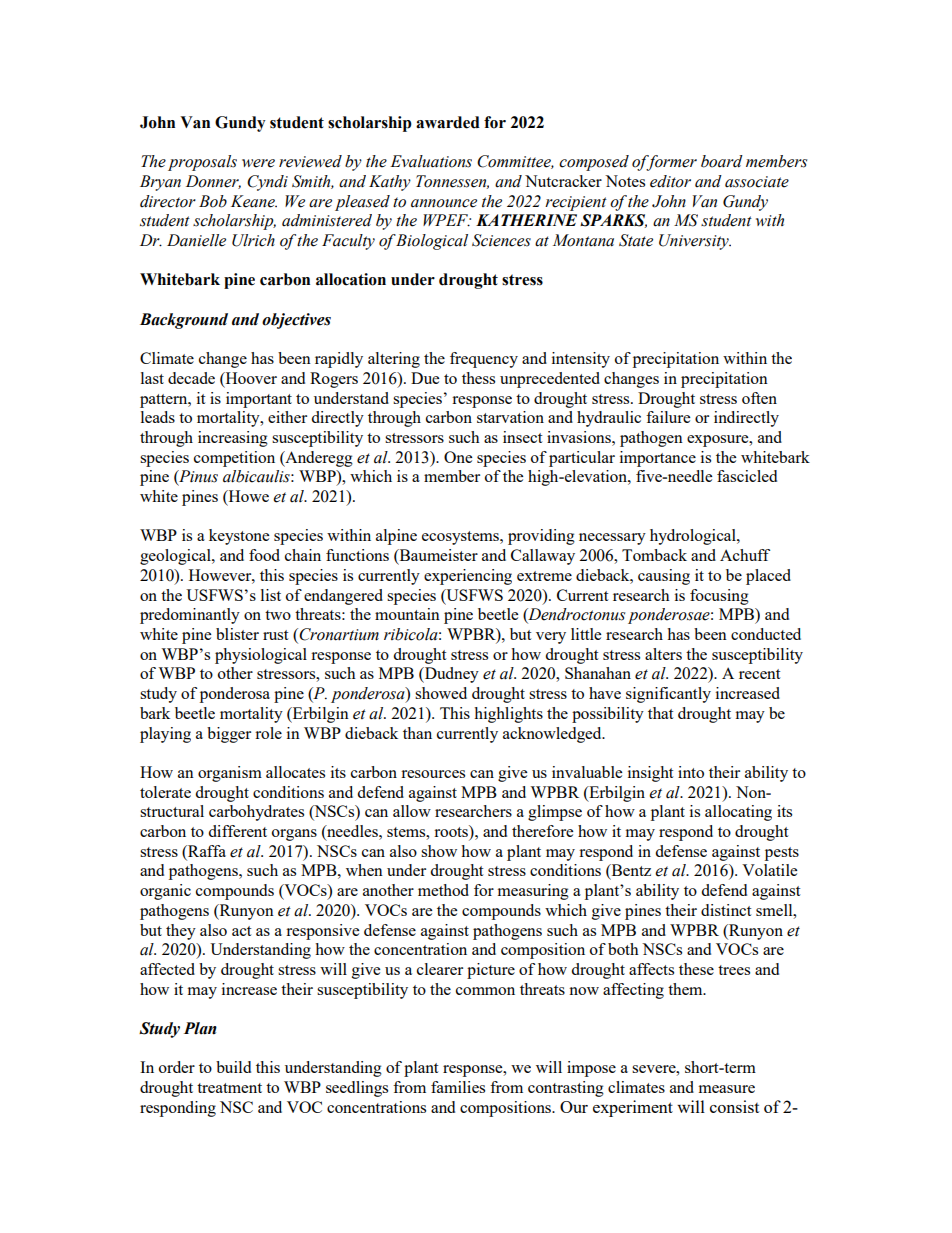 This page has width=952, height=1233. Describe the element at coordinates (229, 1088) in the page. I see `treatment` at that location.
